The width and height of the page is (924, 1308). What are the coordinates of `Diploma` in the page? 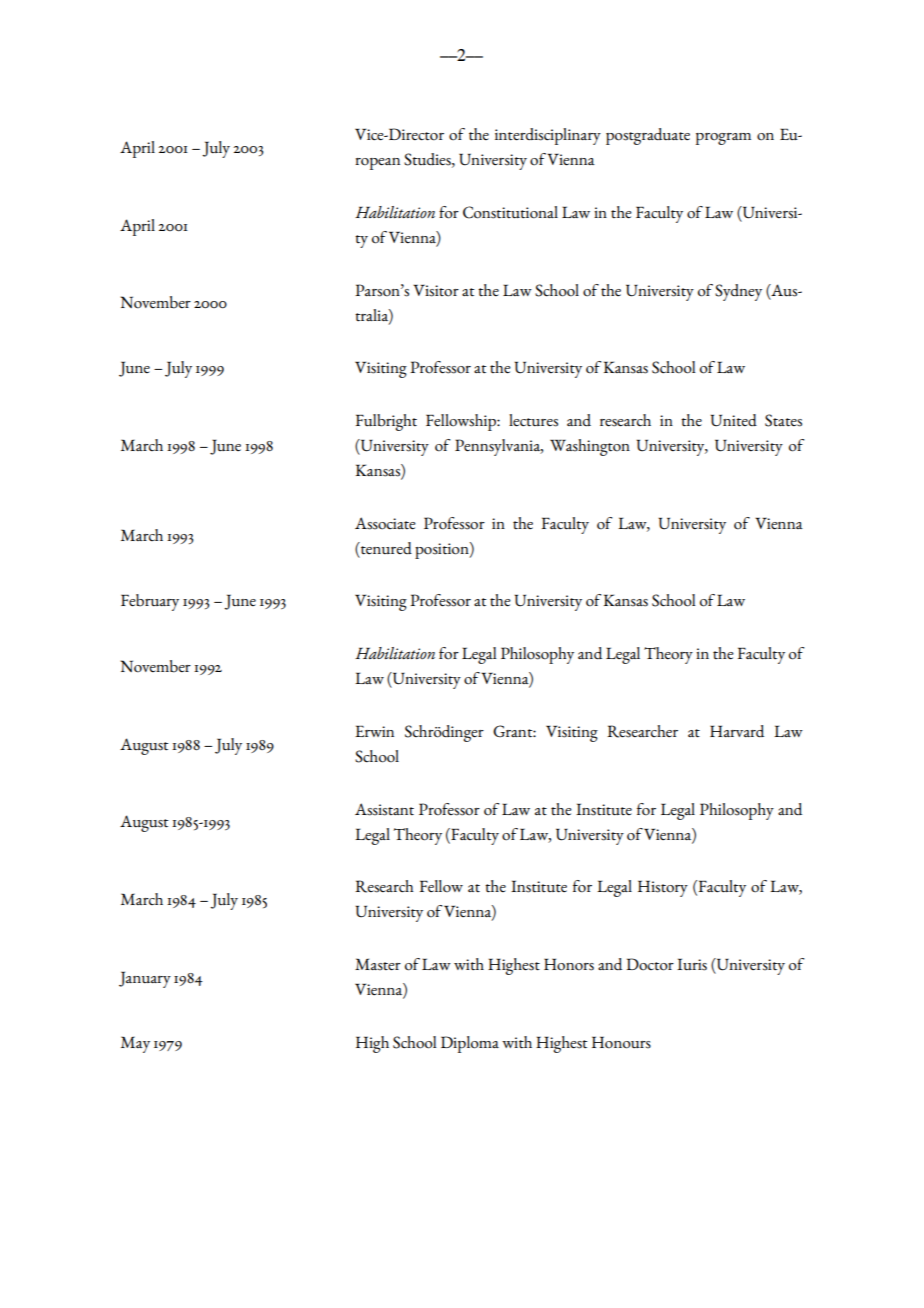 It's located at (470, 1044).
